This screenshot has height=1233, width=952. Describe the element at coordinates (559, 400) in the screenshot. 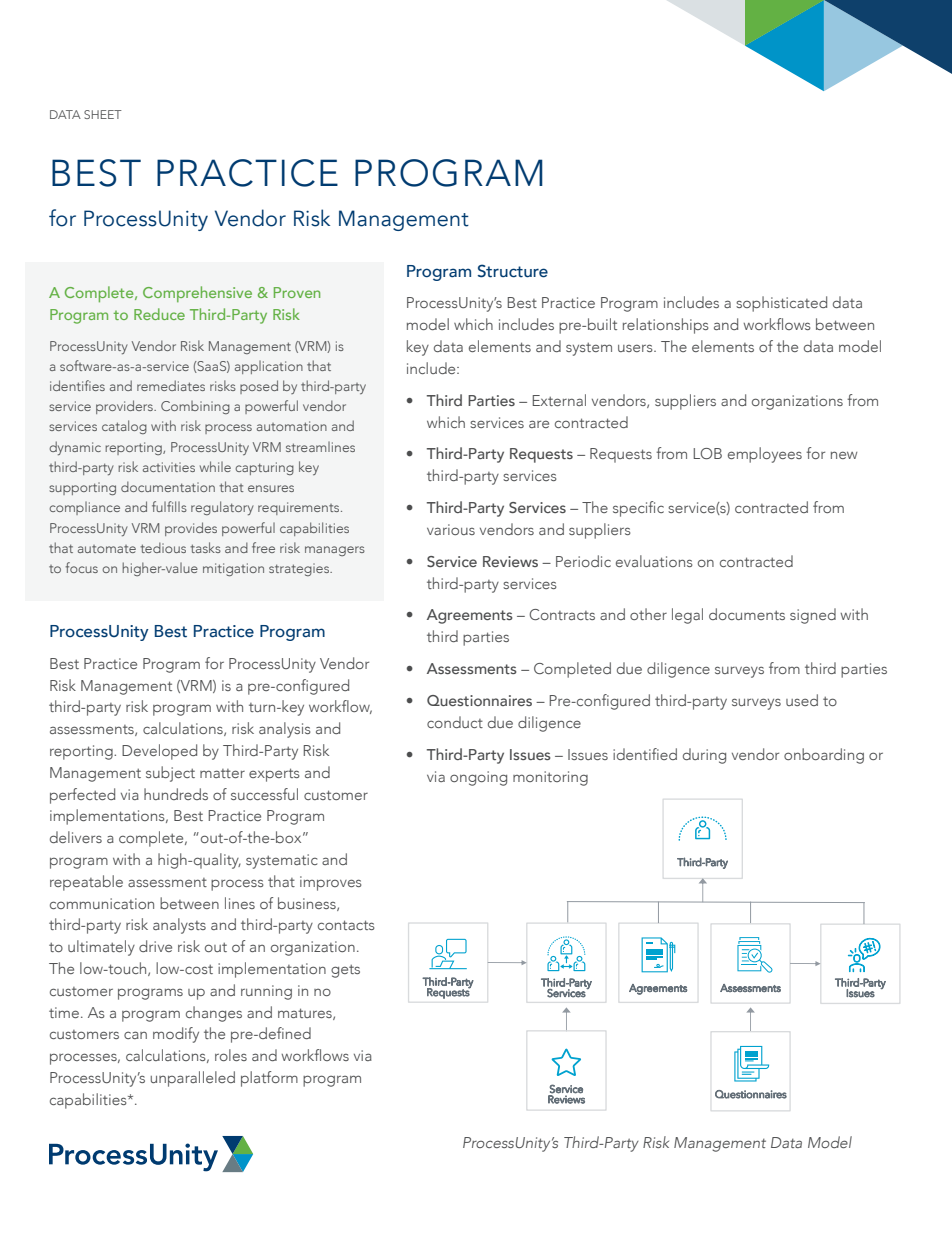

I see `External` at that location.
